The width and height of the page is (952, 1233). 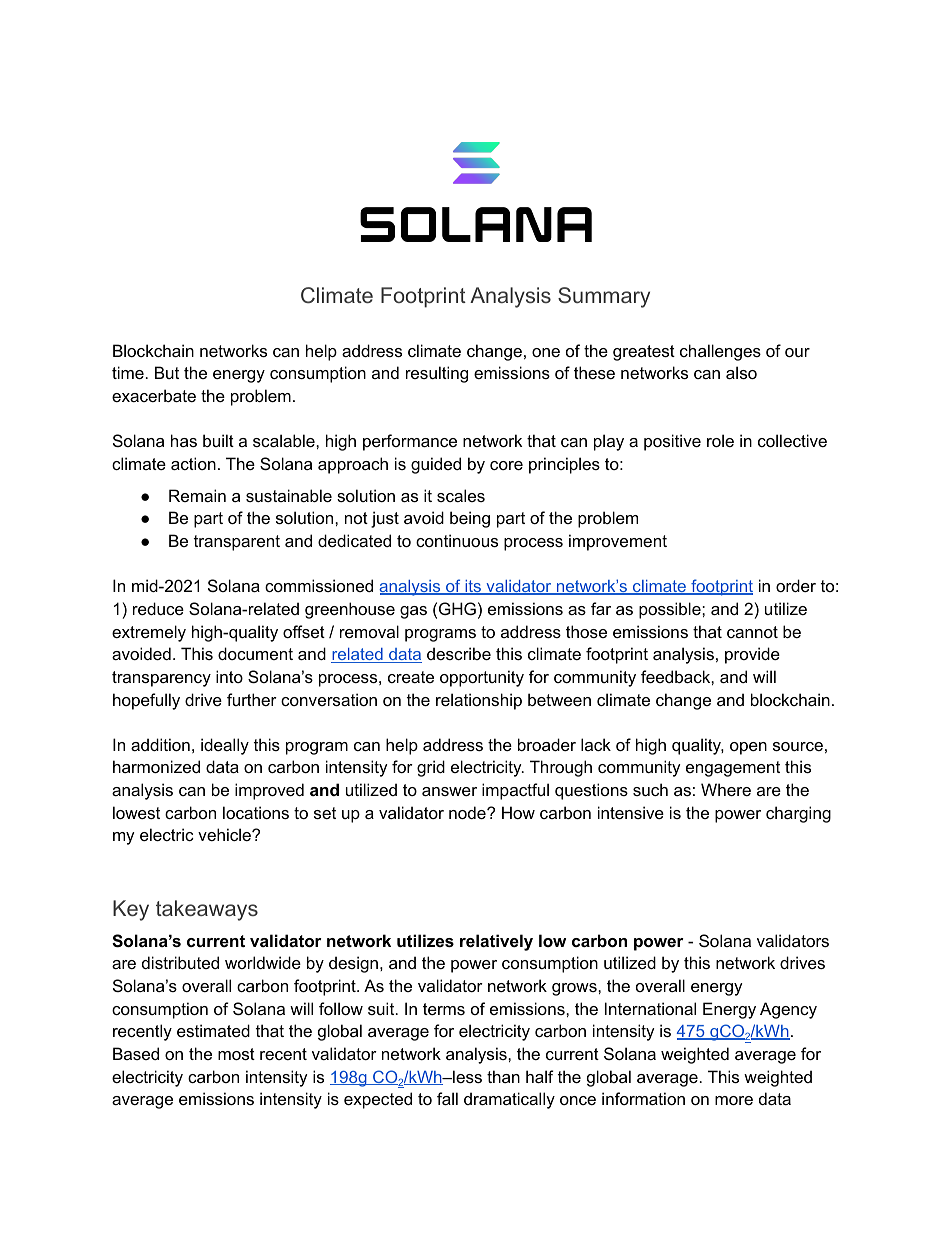 I want to click on relatively, so click(x=496, y=942).
